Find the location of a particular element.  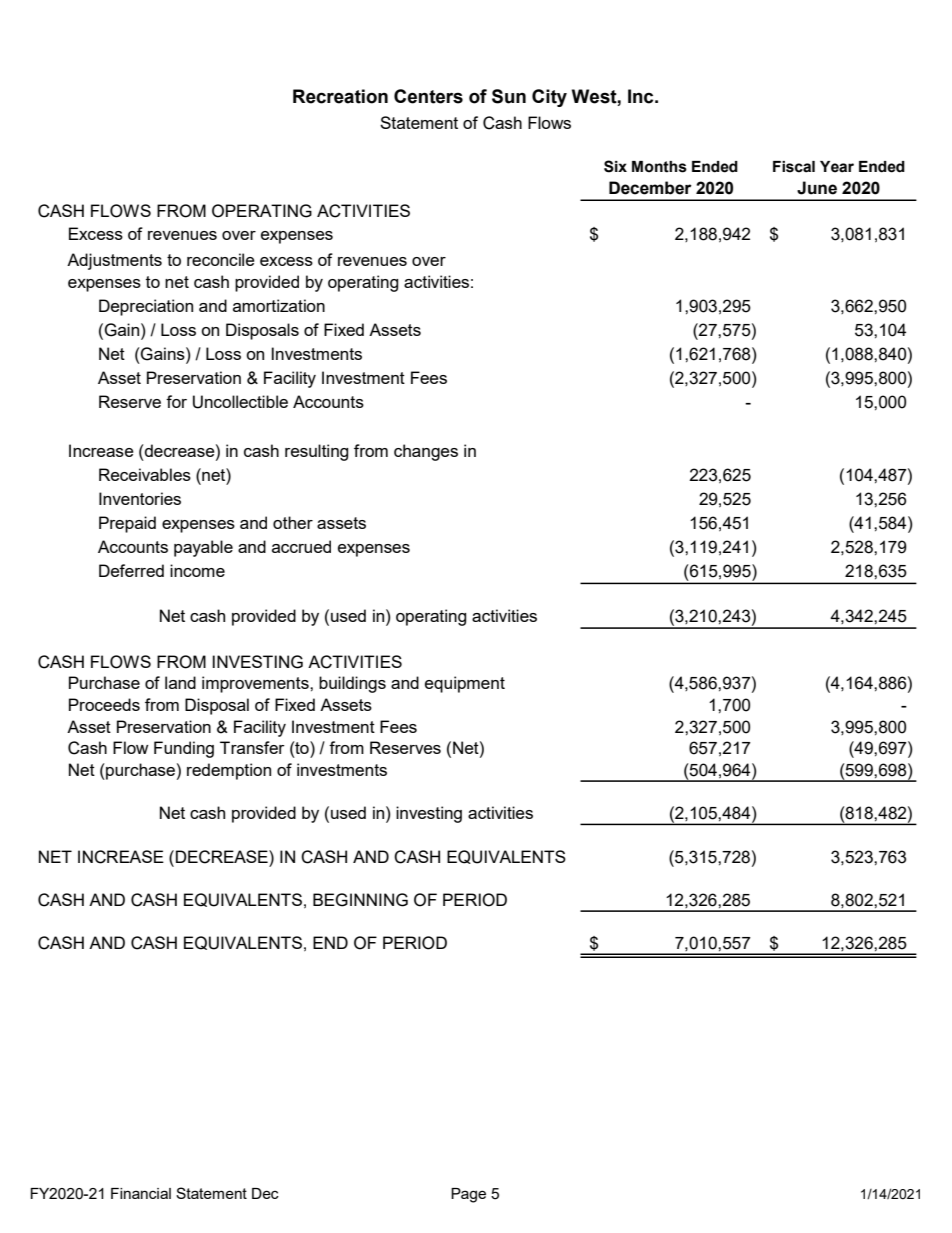

equipment is located at coordinates (465, 684).
